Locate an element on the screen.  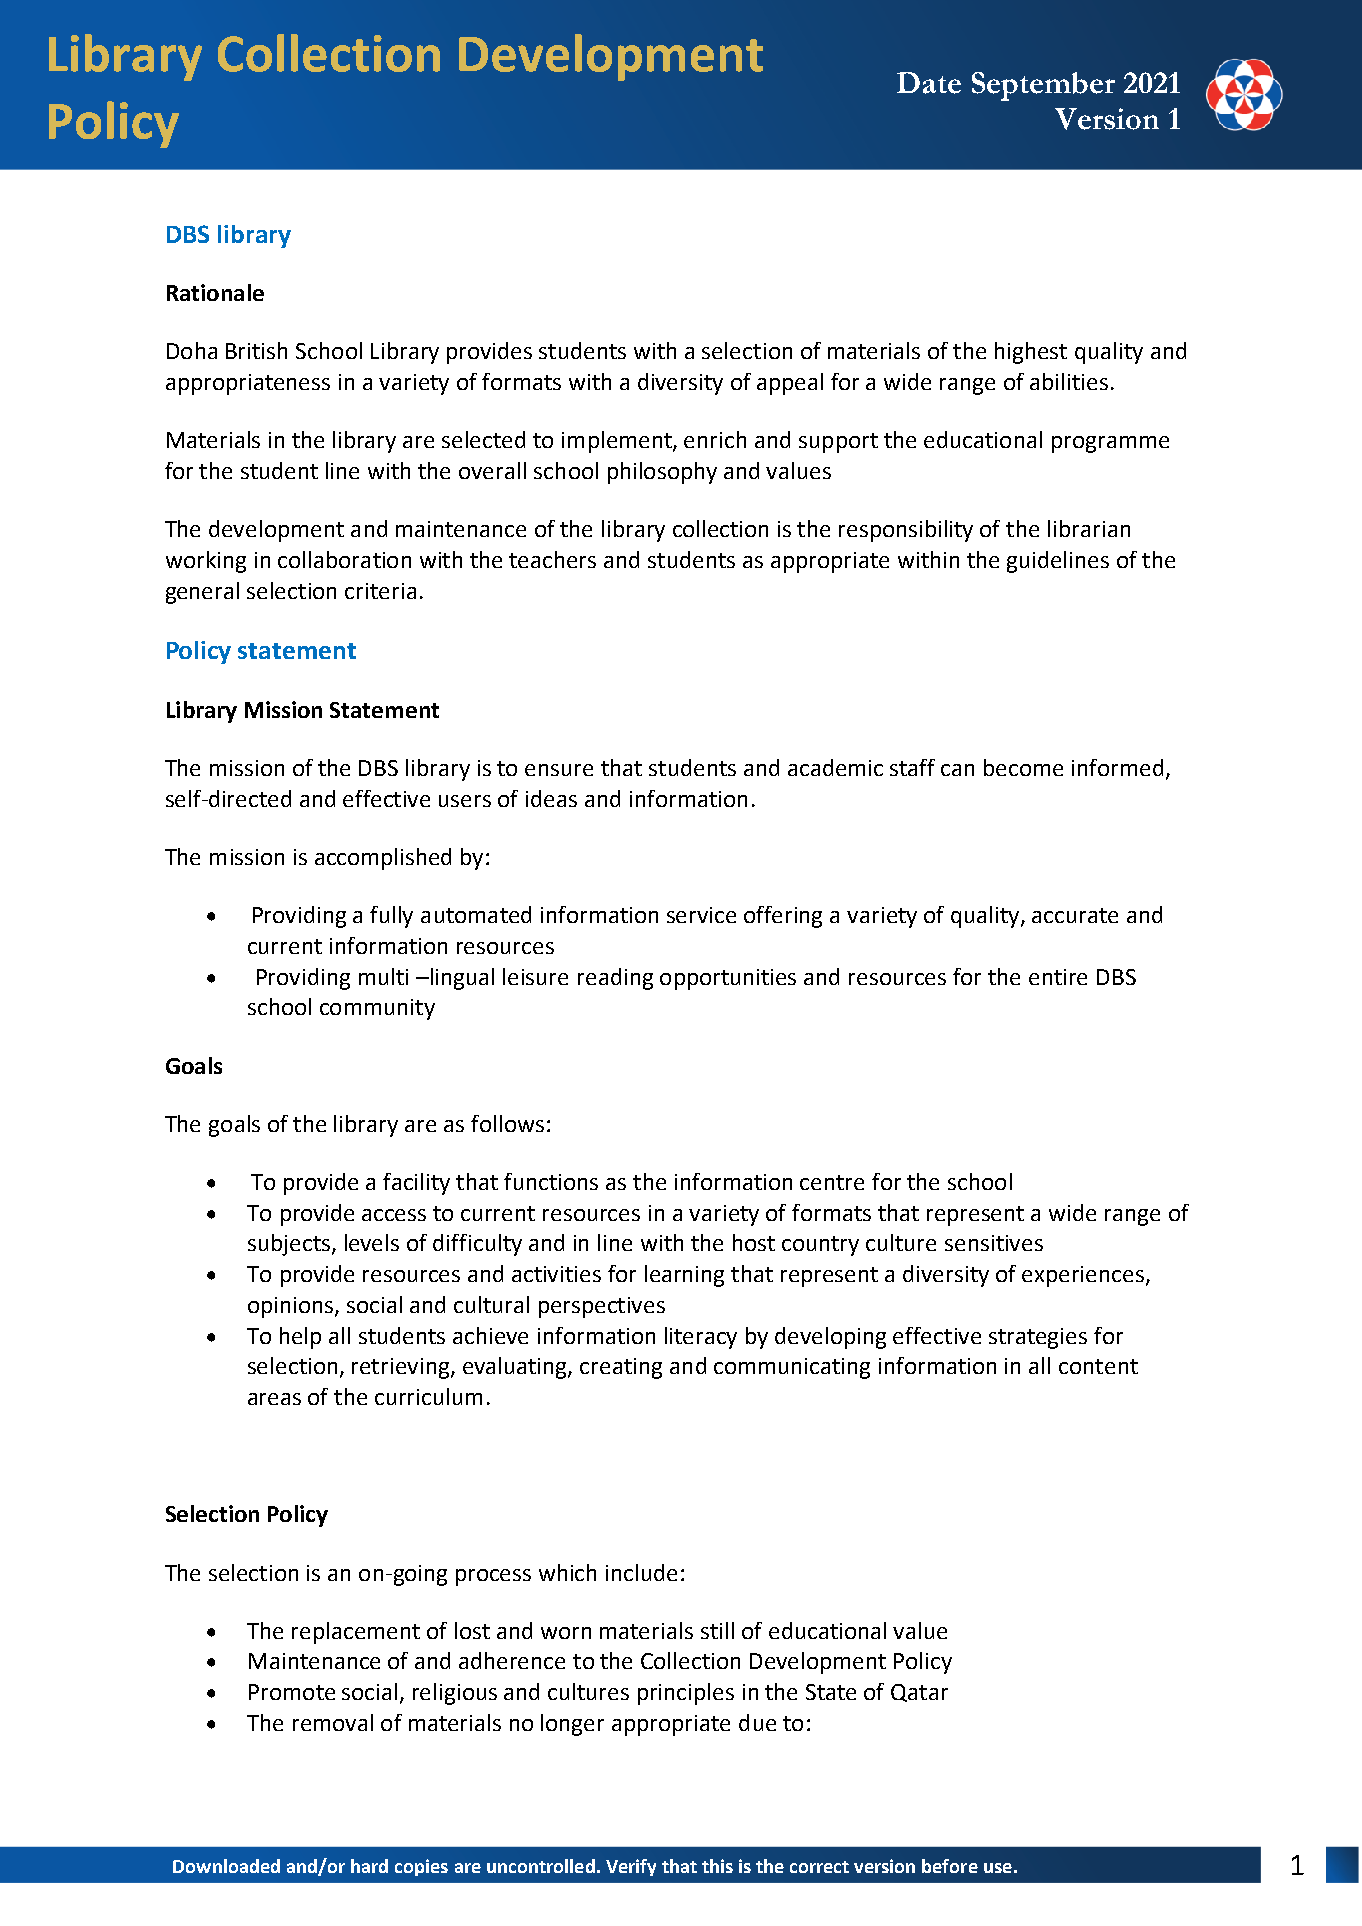
creating is located at coordinates (621, 1368).
